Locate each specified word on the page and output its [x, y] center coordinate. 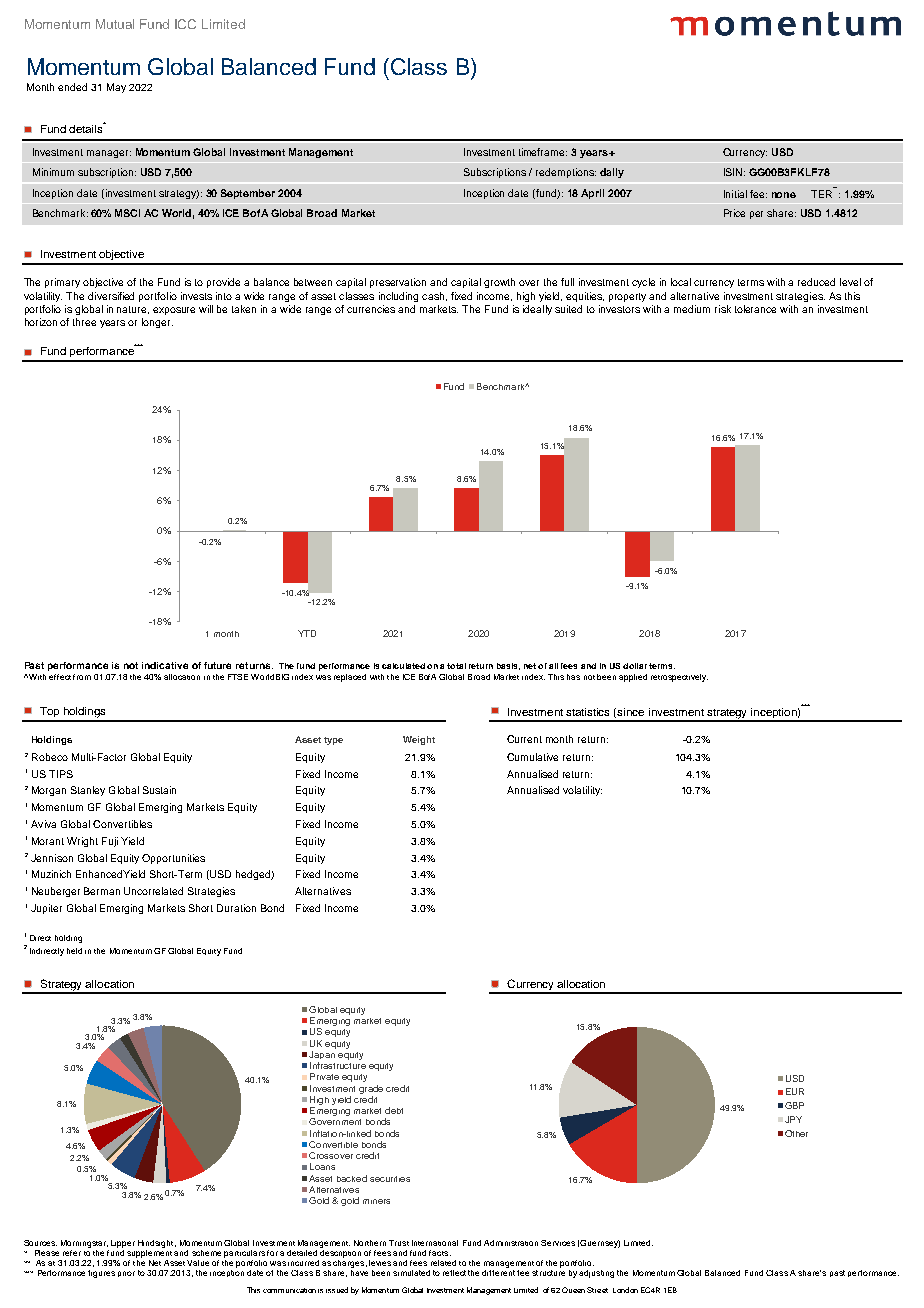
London [625, 1290]
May [116, 88]
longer [157, 323]
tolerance [755, 309]
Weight [419, 740]
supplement [149, 1252]
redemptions [566, 173]
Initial [735, 194]
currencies [371, 309]
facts [440, 1253]
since [630, 712]
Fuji [110, 842]
